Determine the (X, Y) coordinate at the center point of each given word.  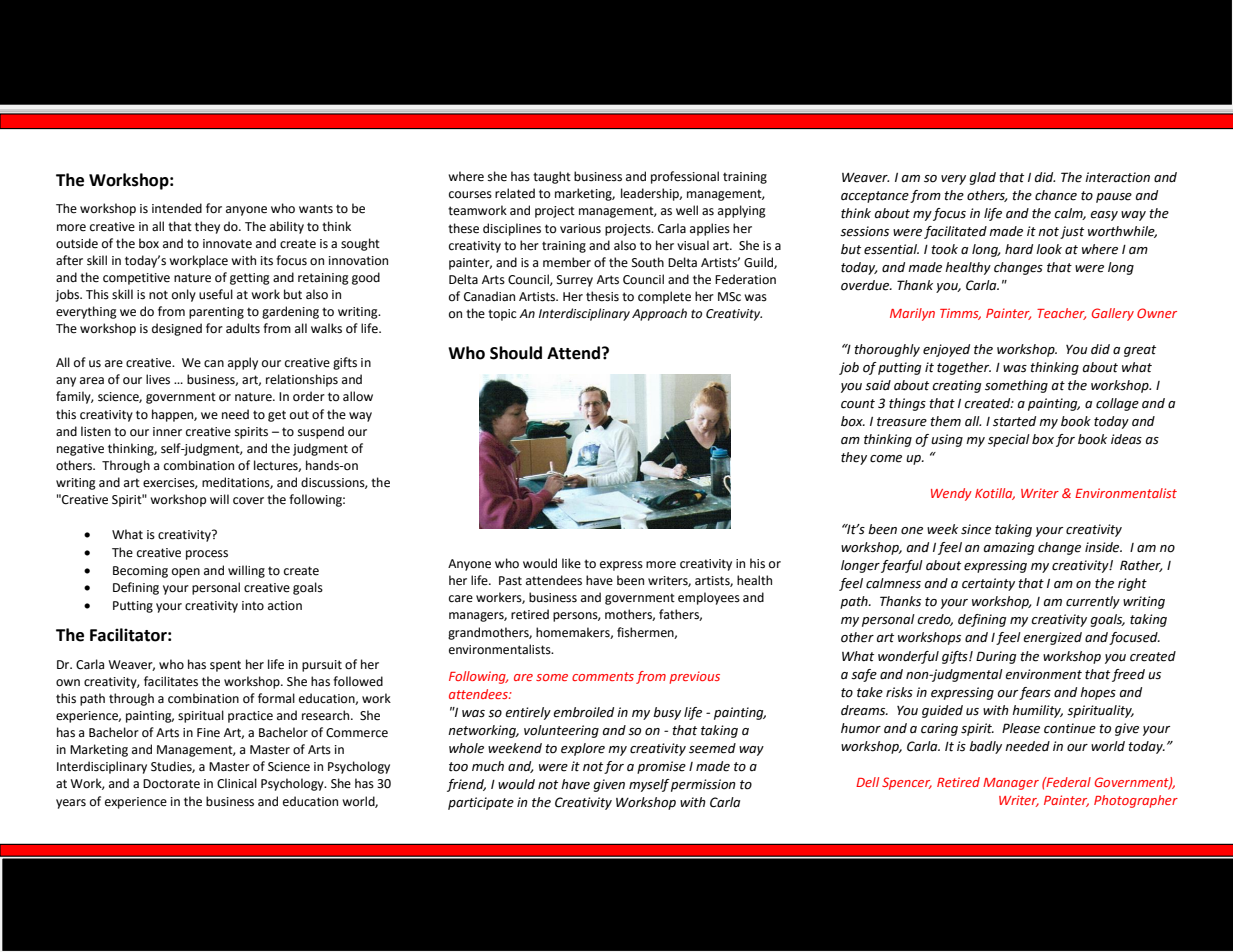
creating (956, 386)
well (687, 210)
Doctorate (171, 784)
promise (661, 767)
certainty (988, 584)
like (571, 563)
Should (516, 353)
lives (158, 379)
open (186, 573)
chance (1056, 195)
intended (177, 208)
